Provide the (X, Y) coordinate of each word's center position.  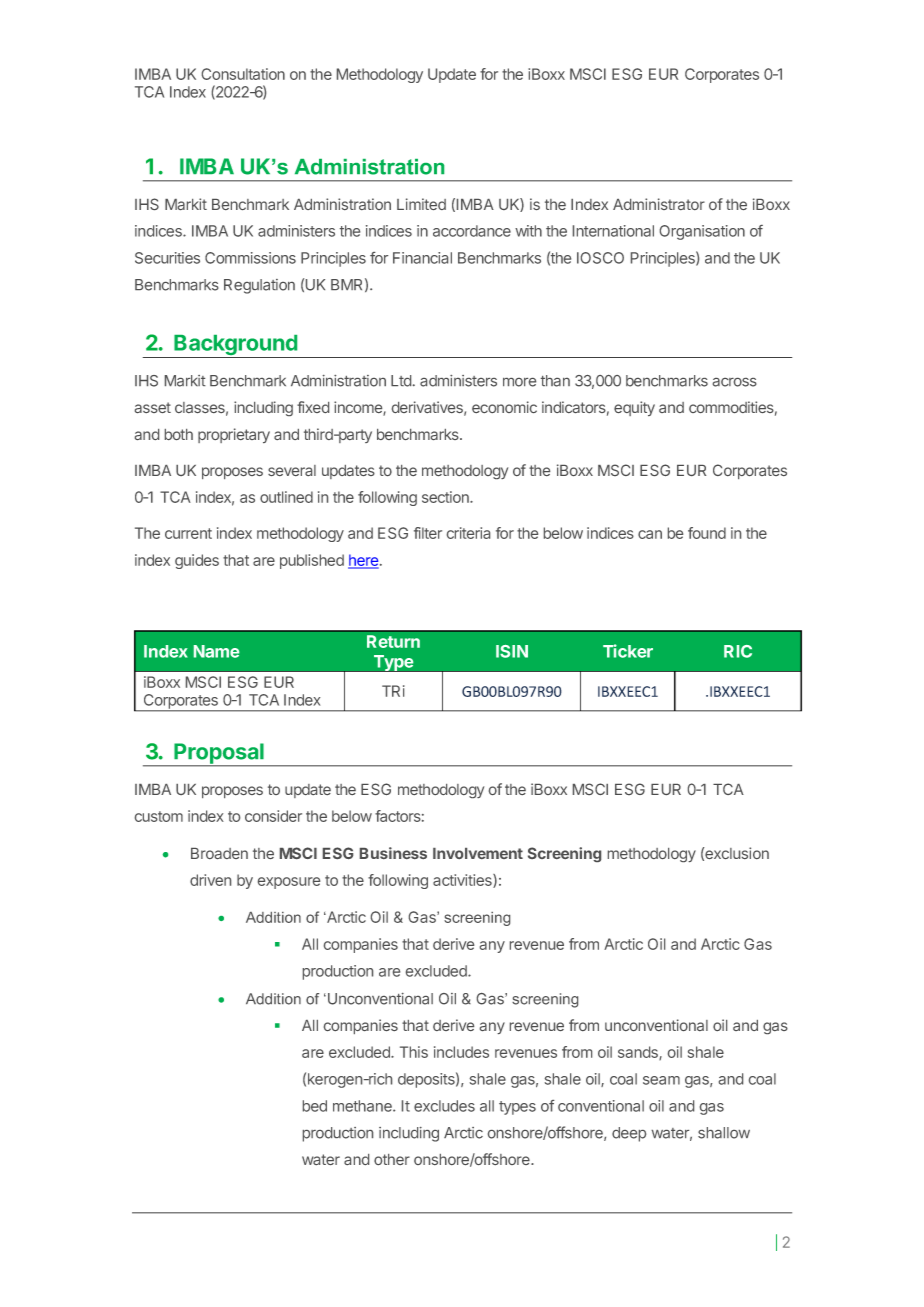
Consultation (243, 74)
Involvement (478, 853)
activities (463, 881)
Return (393, 641)
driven (210, 880)
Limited (421, 204)
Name (216, 651)
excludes (444, 1106)
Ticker (628, 651)
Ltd (401, 381)
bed (315, 1106)
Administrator (659, 204)
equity (634, 408)
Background (236, 346)
